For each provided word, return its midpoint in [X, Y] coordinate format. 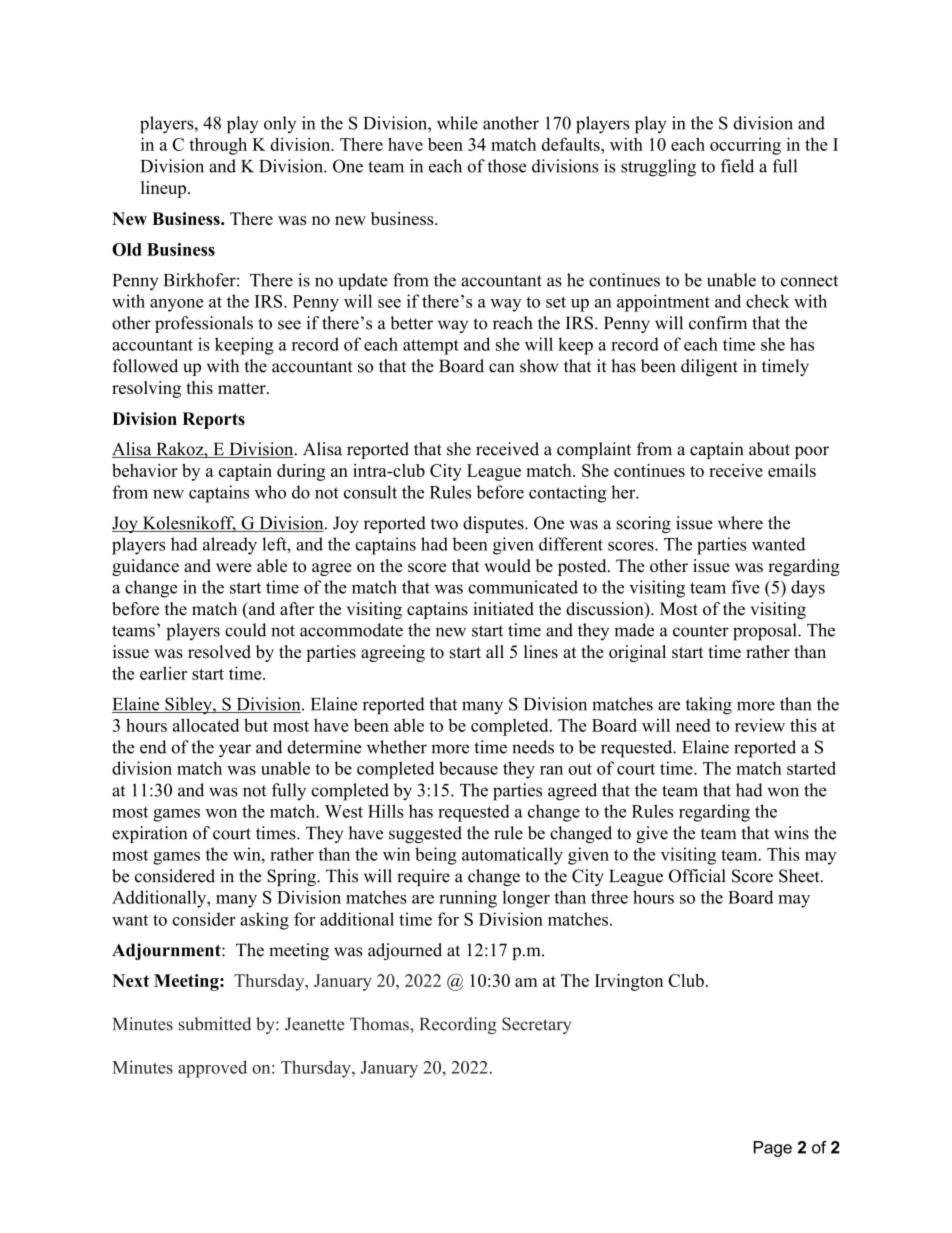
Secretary [536, 1025]
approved [212, 1069]
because [468, 768]
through [218, 146]
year [235, 751]
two [444, 524]
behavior [145, 470]
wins [791, 833]
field [737, 166]
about [769, 449]
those [507, 166]
